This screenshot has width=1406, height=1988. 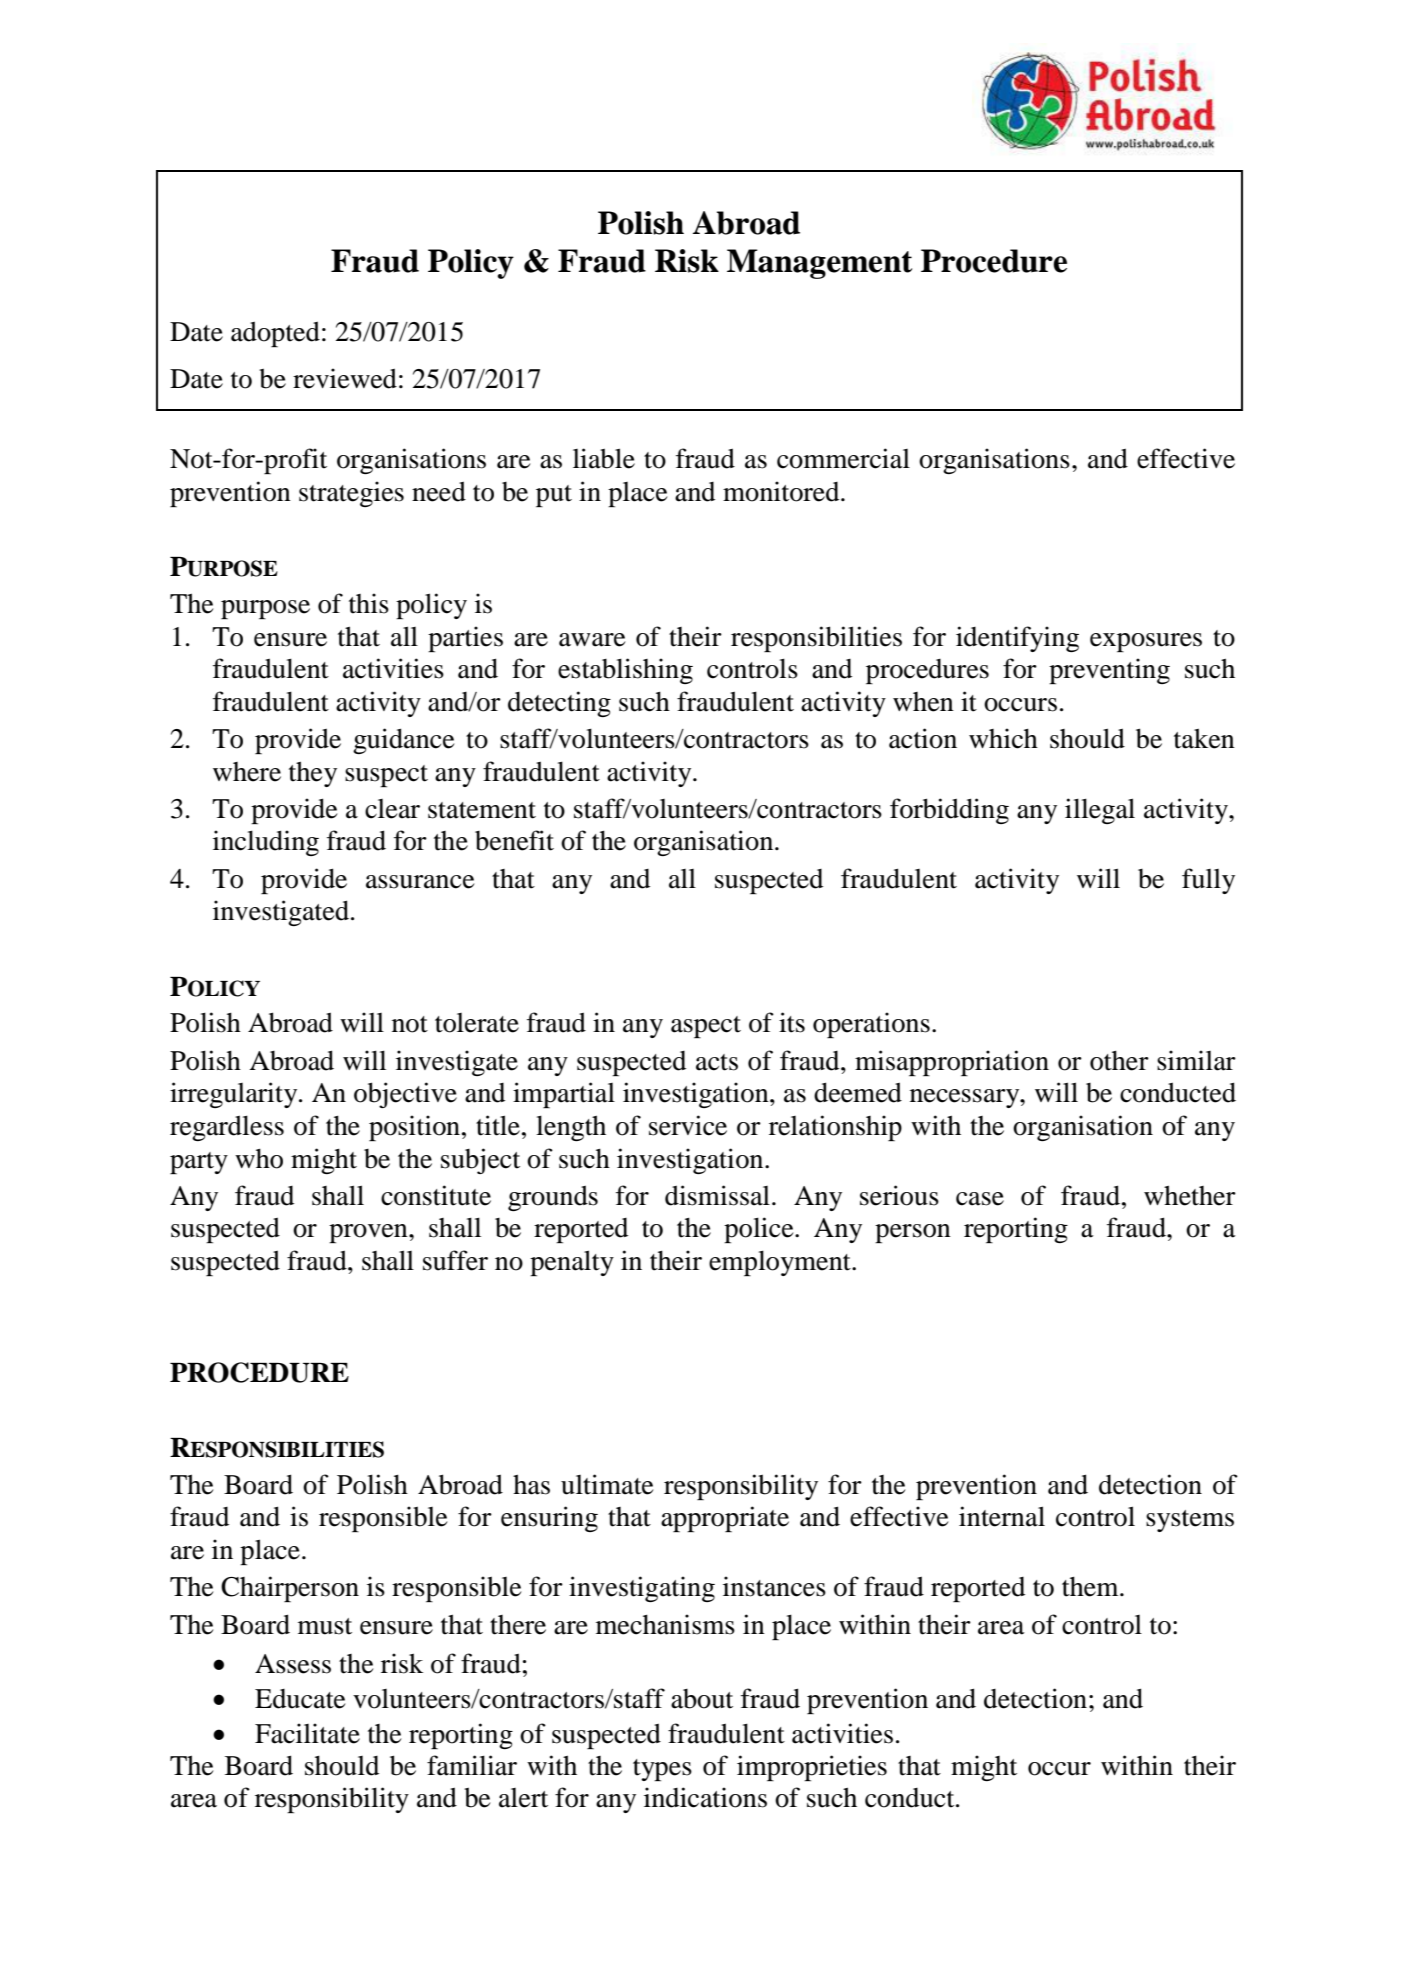 What do you see at coordinates (819, 264) in the screenshot?
I see `Management` at bounding box center [819, 264].
